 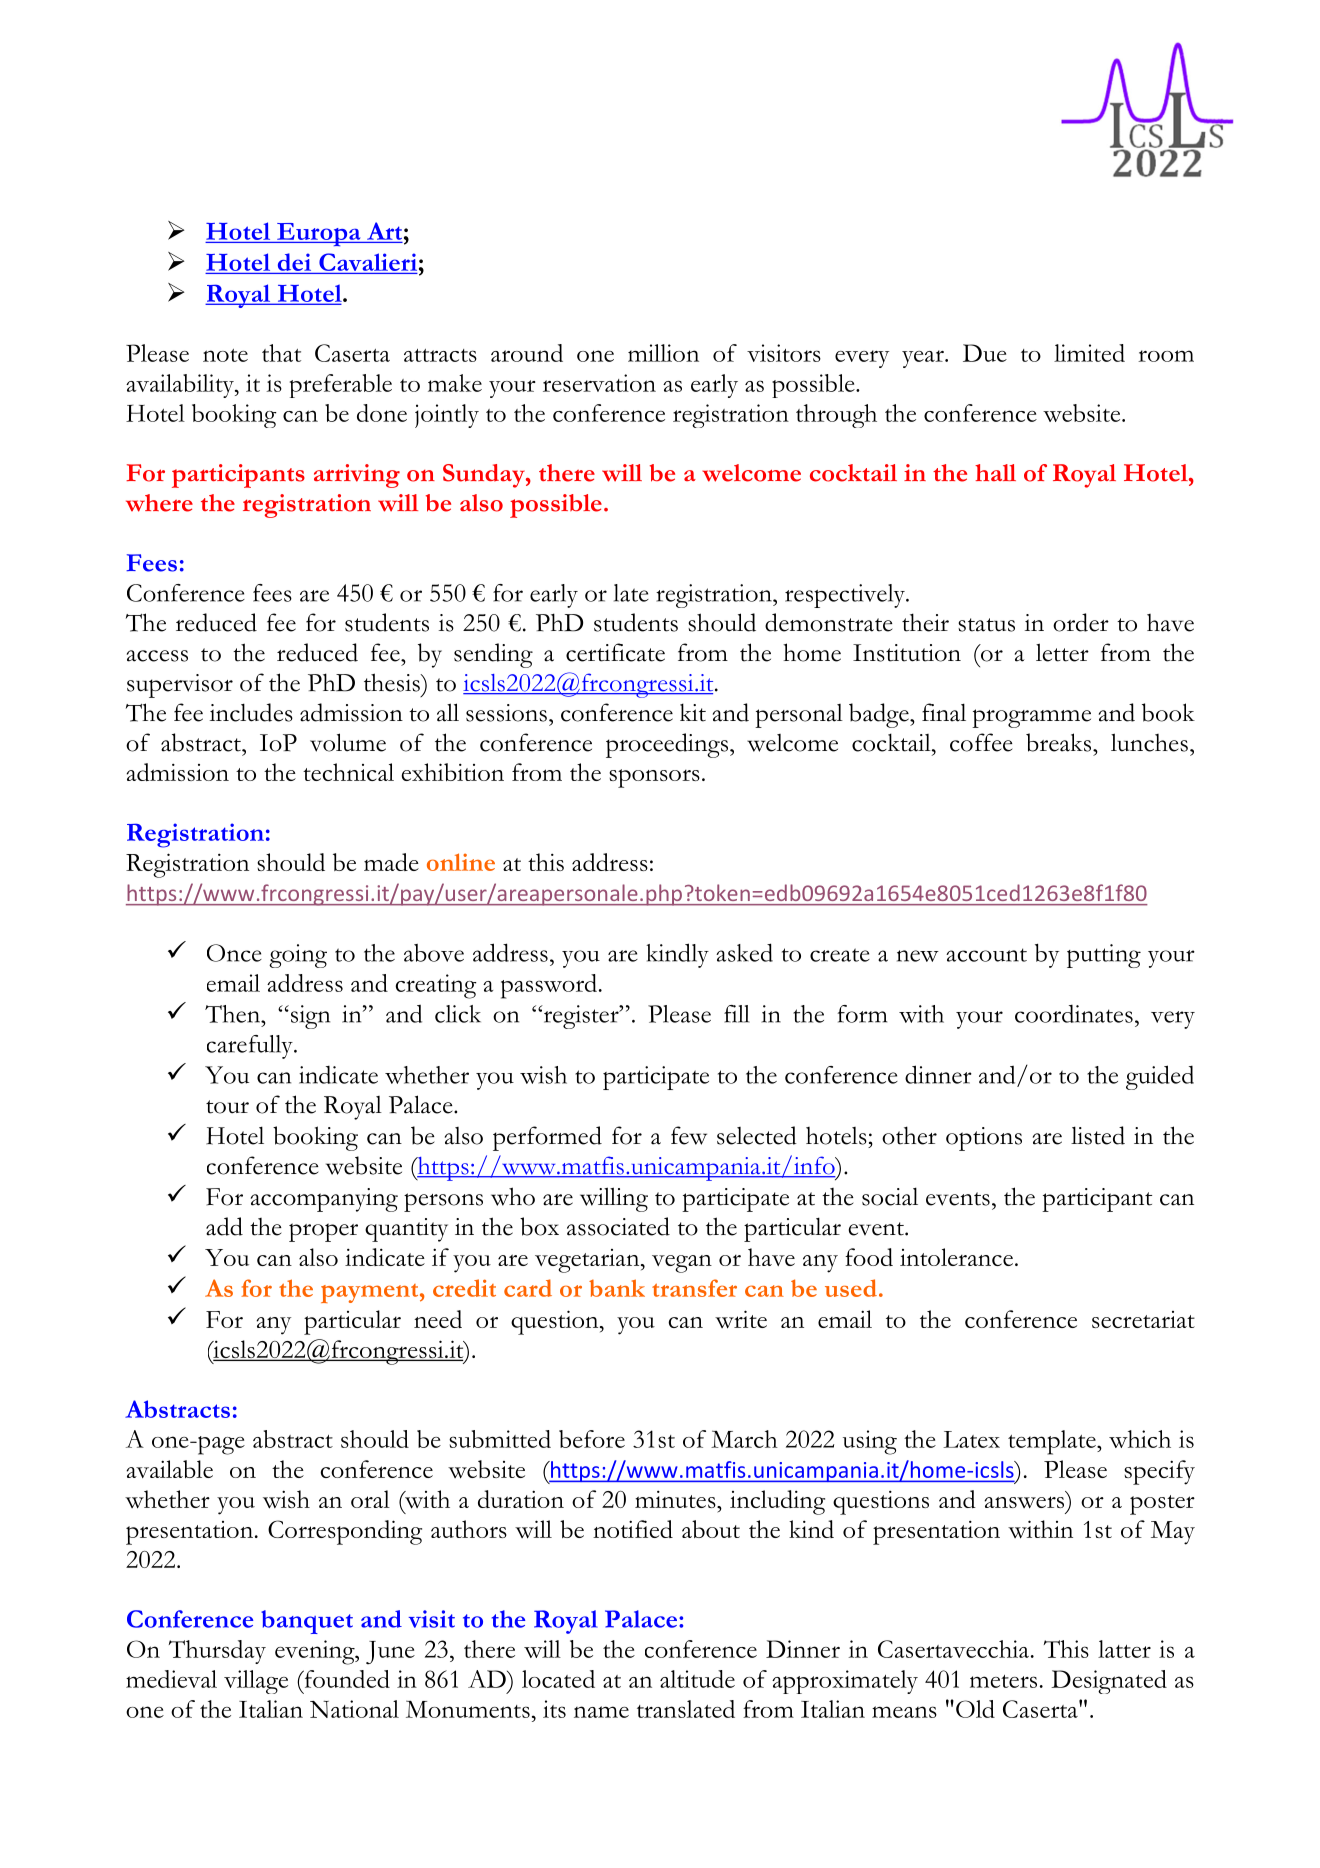 I want to click on asked, so click(x=744, y=952).
